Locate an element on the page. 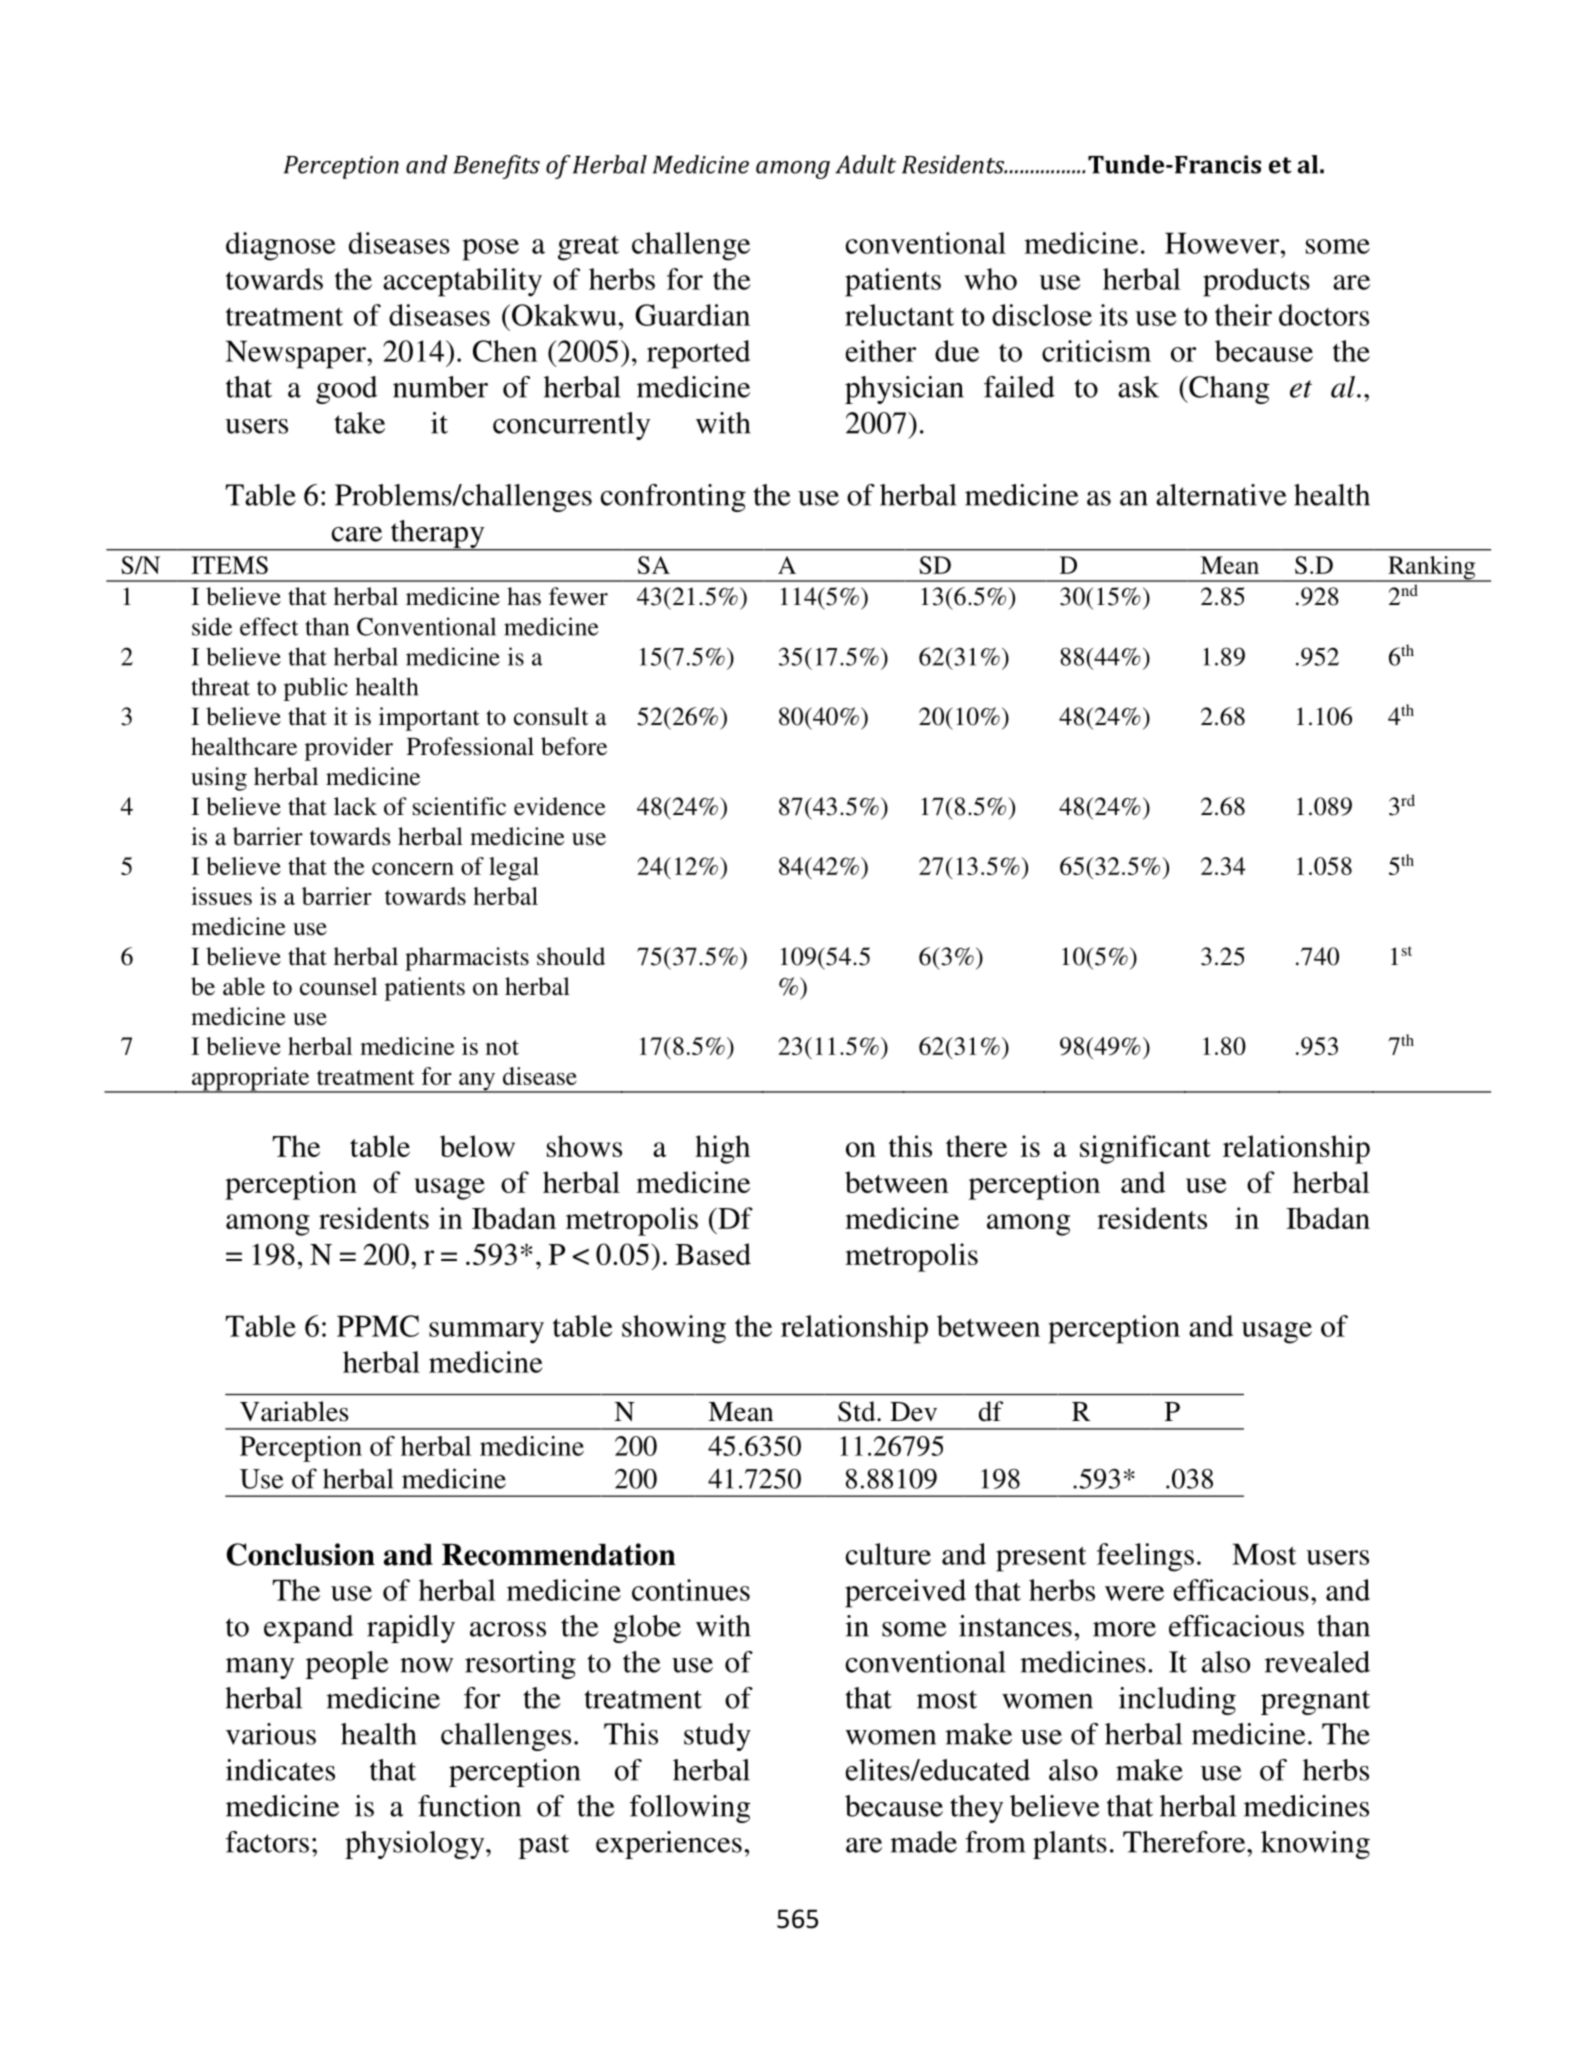  therapy is located at coordinates (437, 535).
